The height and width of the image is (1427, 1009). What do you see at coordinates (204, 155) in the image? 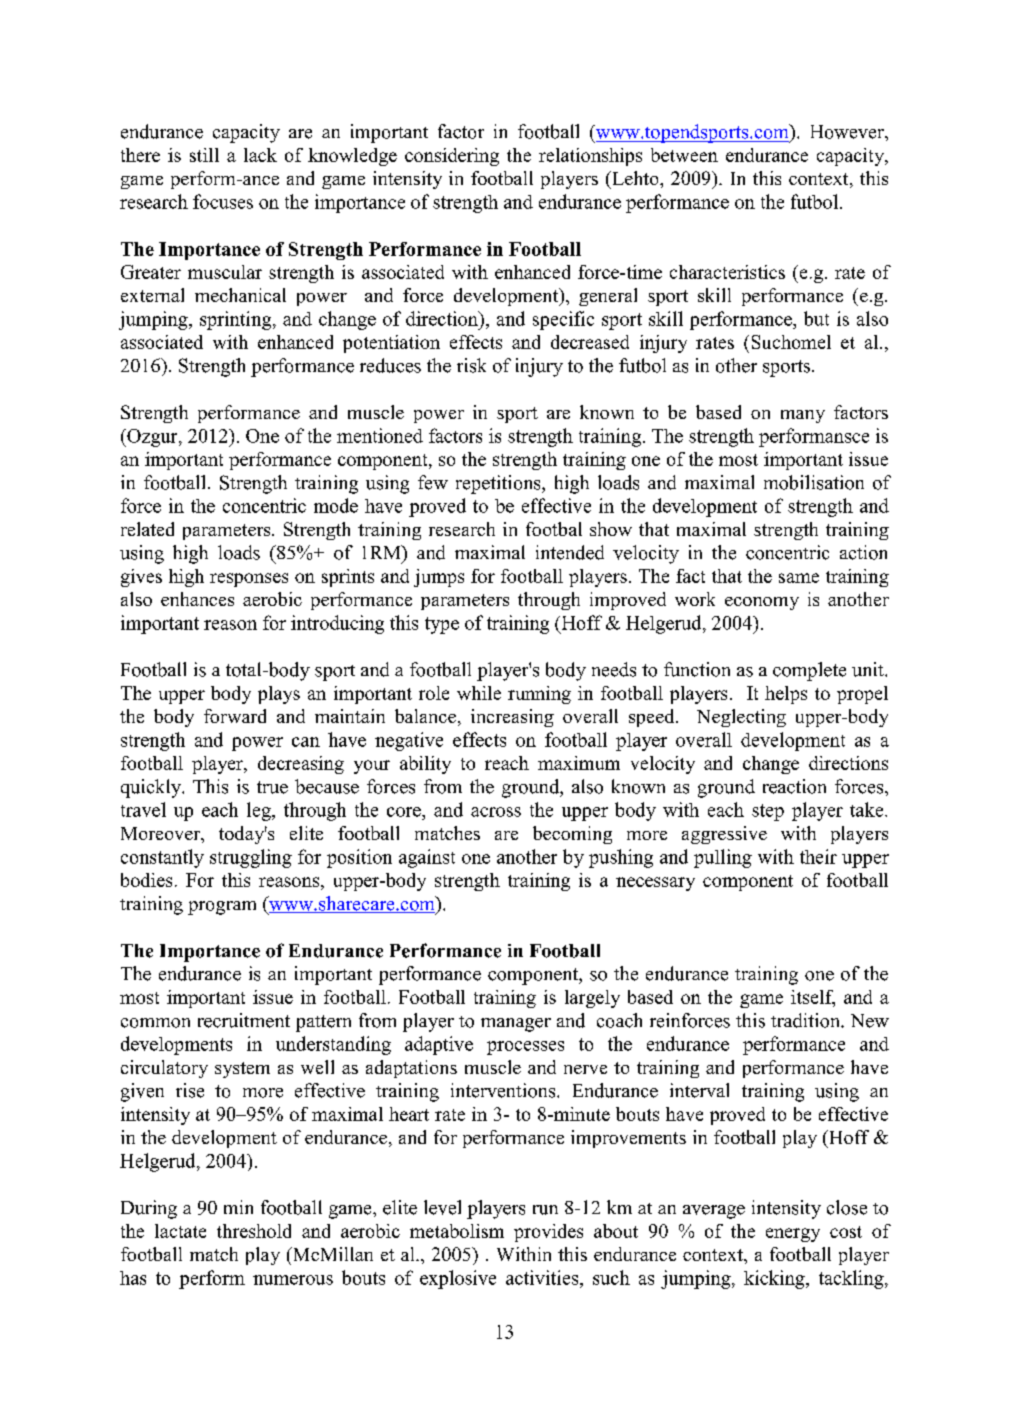
I see `still` at bounding box center [204, 155].
